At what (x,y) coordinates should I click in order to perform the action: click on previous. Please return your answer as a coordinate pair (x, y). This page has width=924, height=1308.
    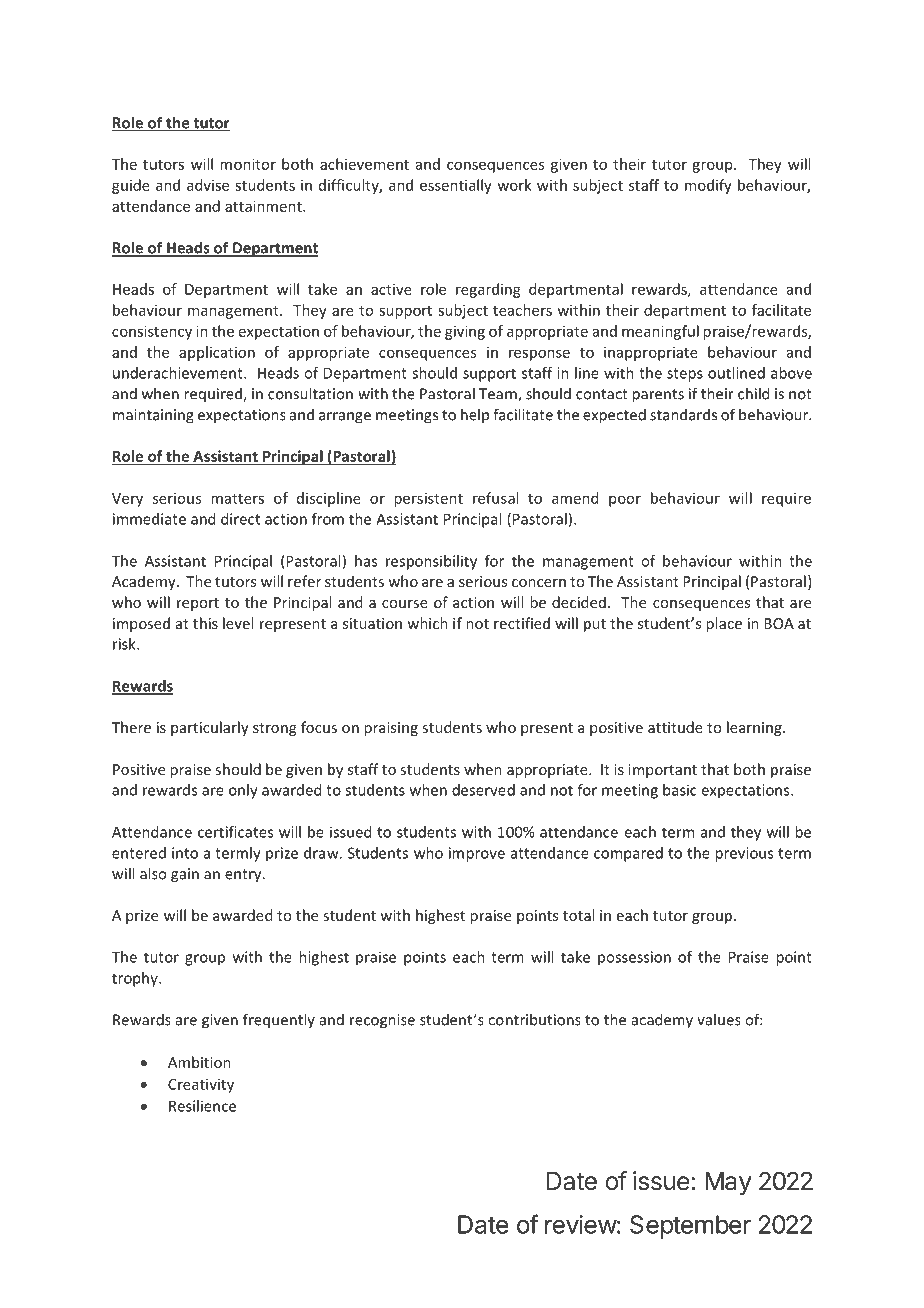
    Looking at the image, I should click on (744, 854).
